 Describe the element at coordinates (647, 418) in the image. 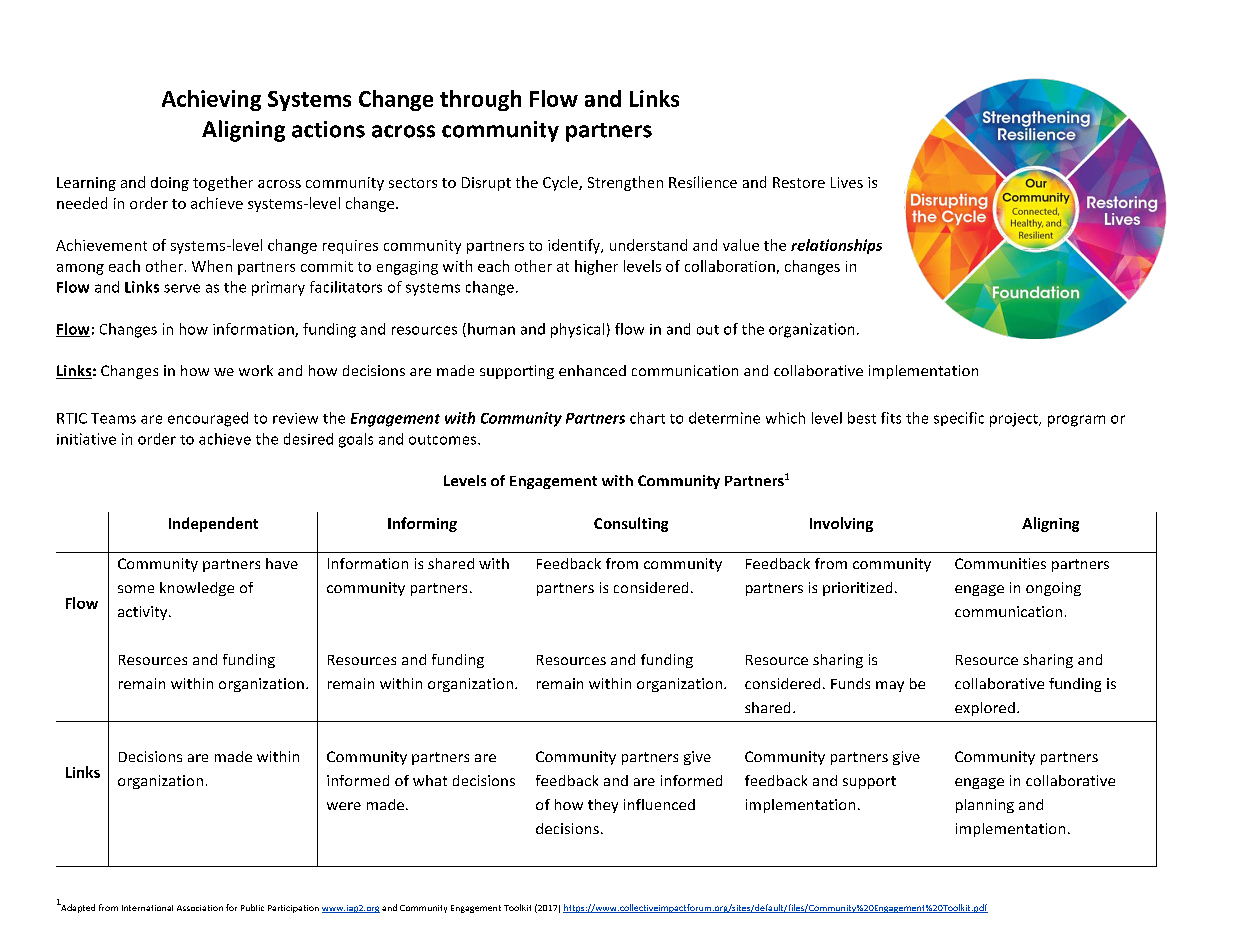

I see `chart` at that location.
